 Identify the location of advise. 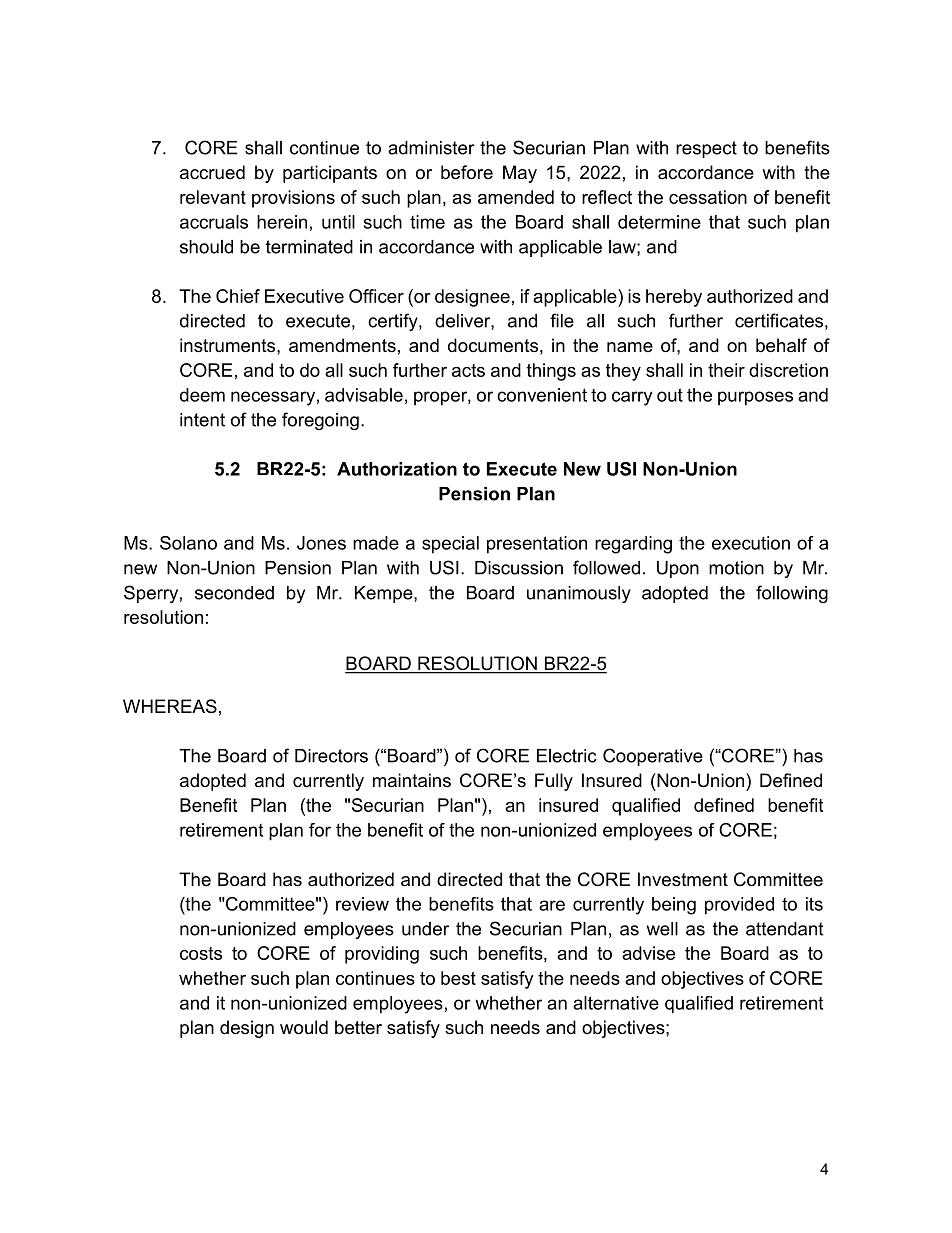
(648, 953).
